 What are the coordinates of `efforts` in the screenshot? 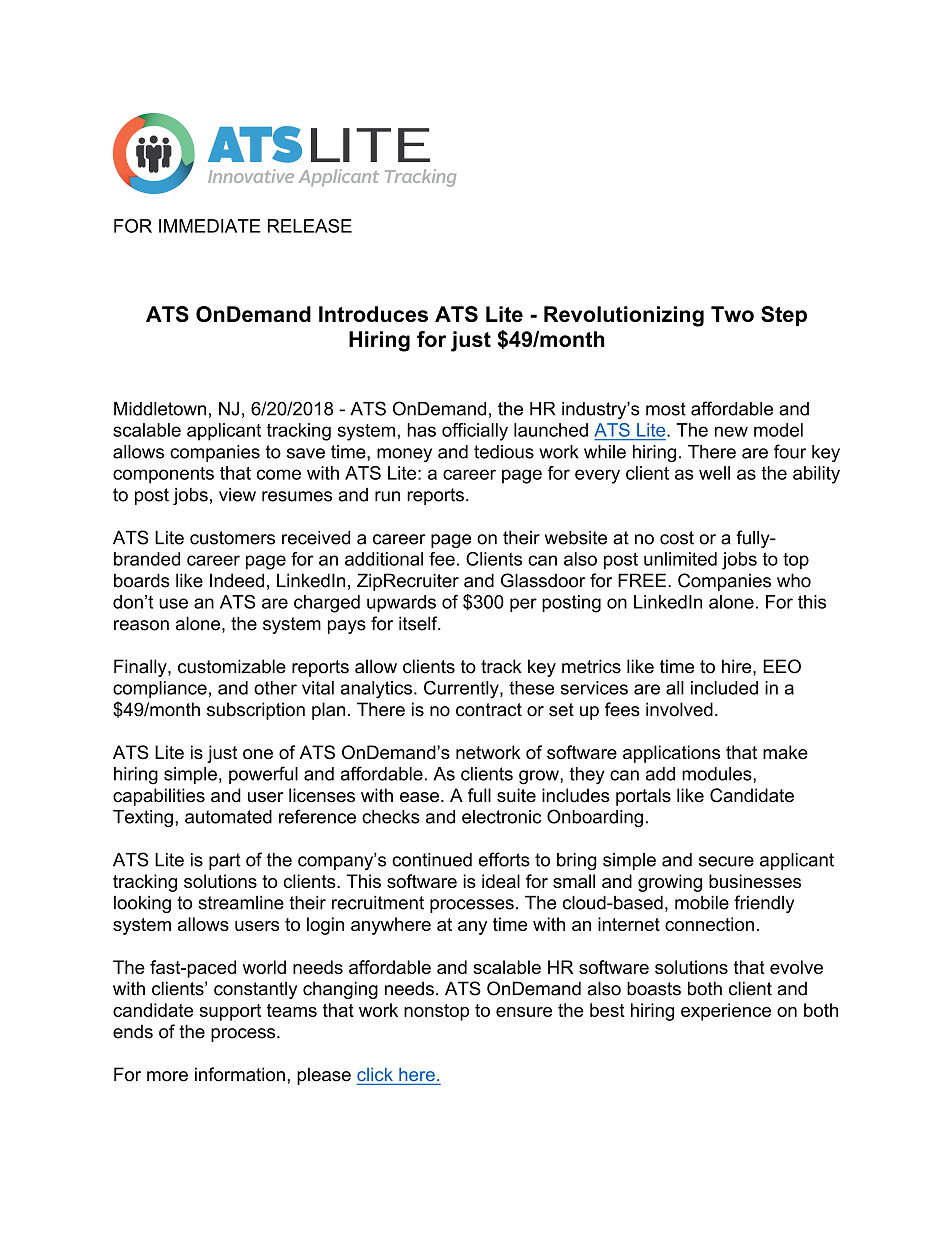 It's located at (504, 859).
